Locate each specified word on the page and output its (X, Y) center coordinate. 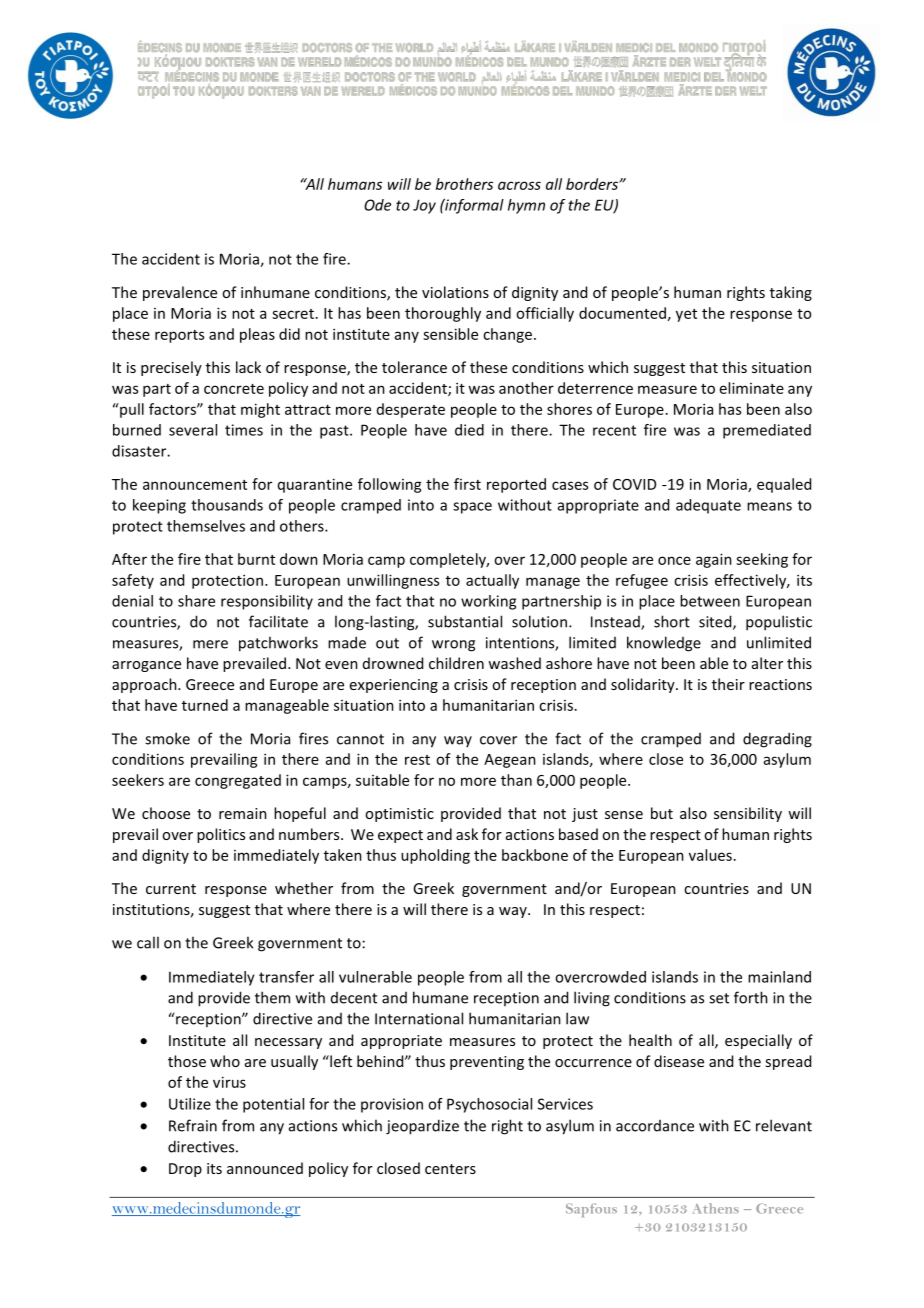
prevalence (180, 293)
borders (593, 184)
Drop (185, 1170)
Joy (424, 206)
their (728, 684)
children (456, 663)
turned (205, 705)
